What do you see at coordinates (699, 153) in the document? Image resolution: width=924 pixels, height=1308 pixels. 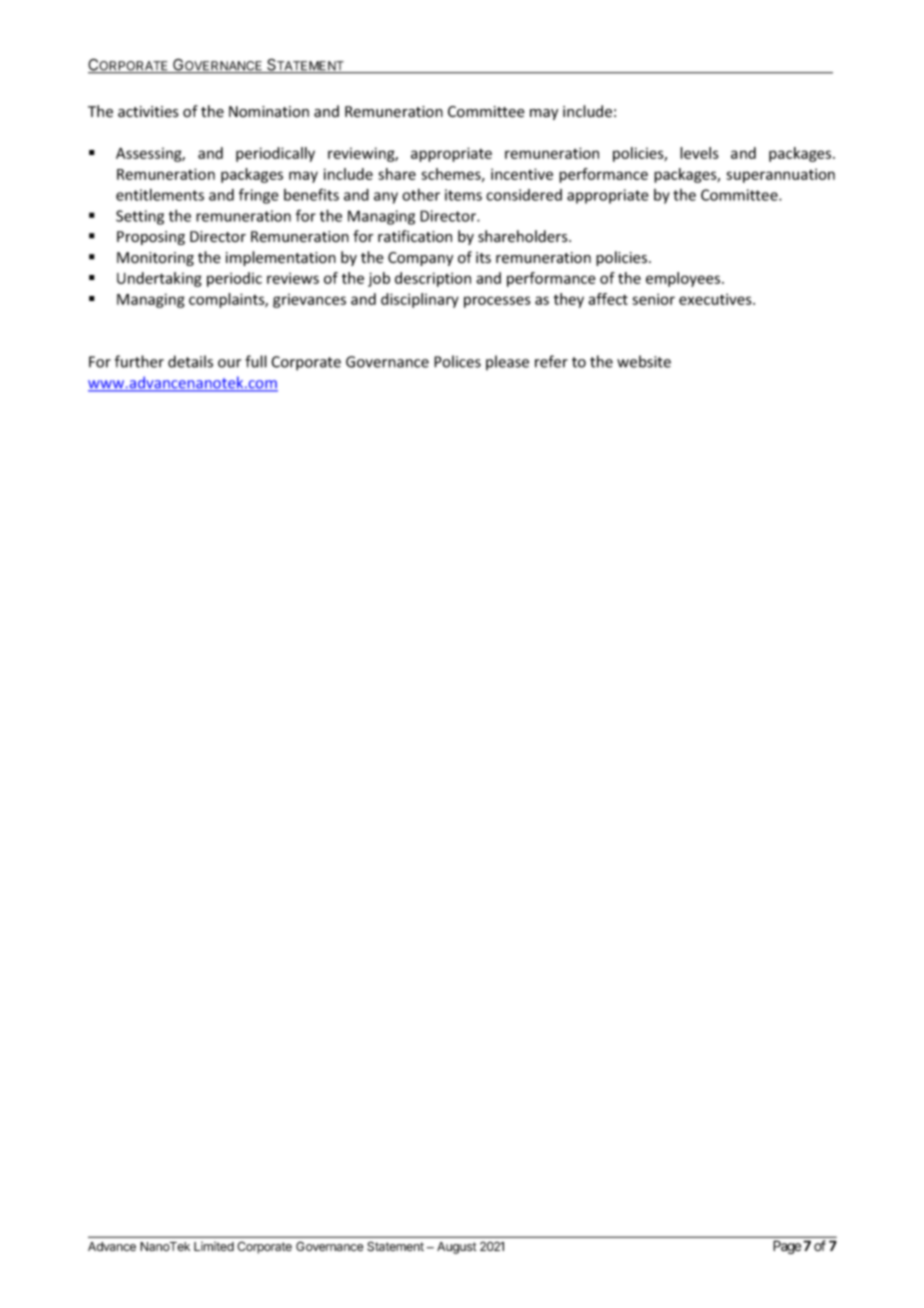 I see `levels` at bounding box center [699, 153].
